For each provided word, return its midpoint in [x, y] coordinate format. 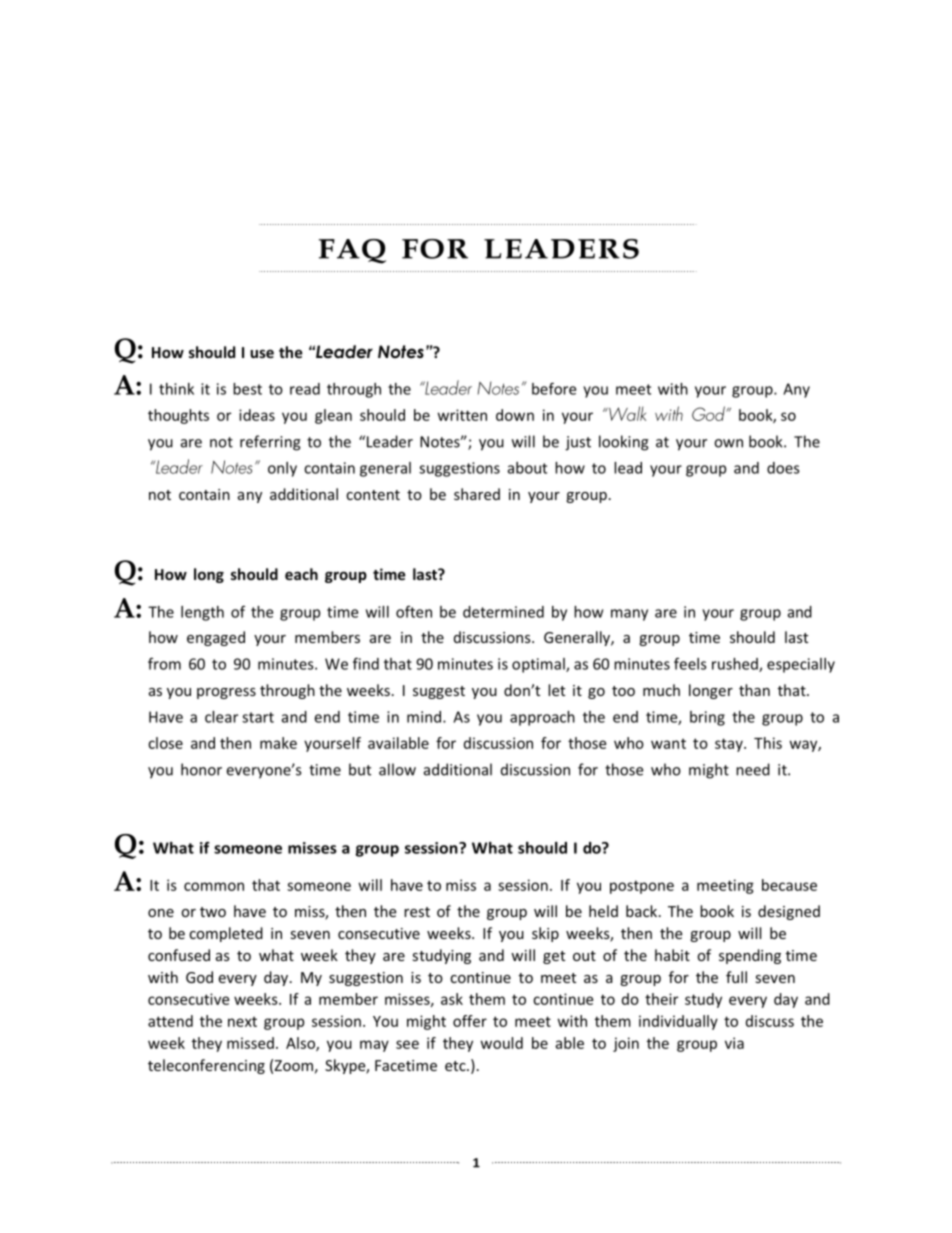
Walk [626, 413]
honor [201, 769]
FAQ [352, 251]
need [753, 769]
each [301, 574]
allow [397, 769]
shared [477, 494]
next [242, 1022]
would [502, 1043]
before [554, 388]
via [734, 1043]
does [783, 468]
